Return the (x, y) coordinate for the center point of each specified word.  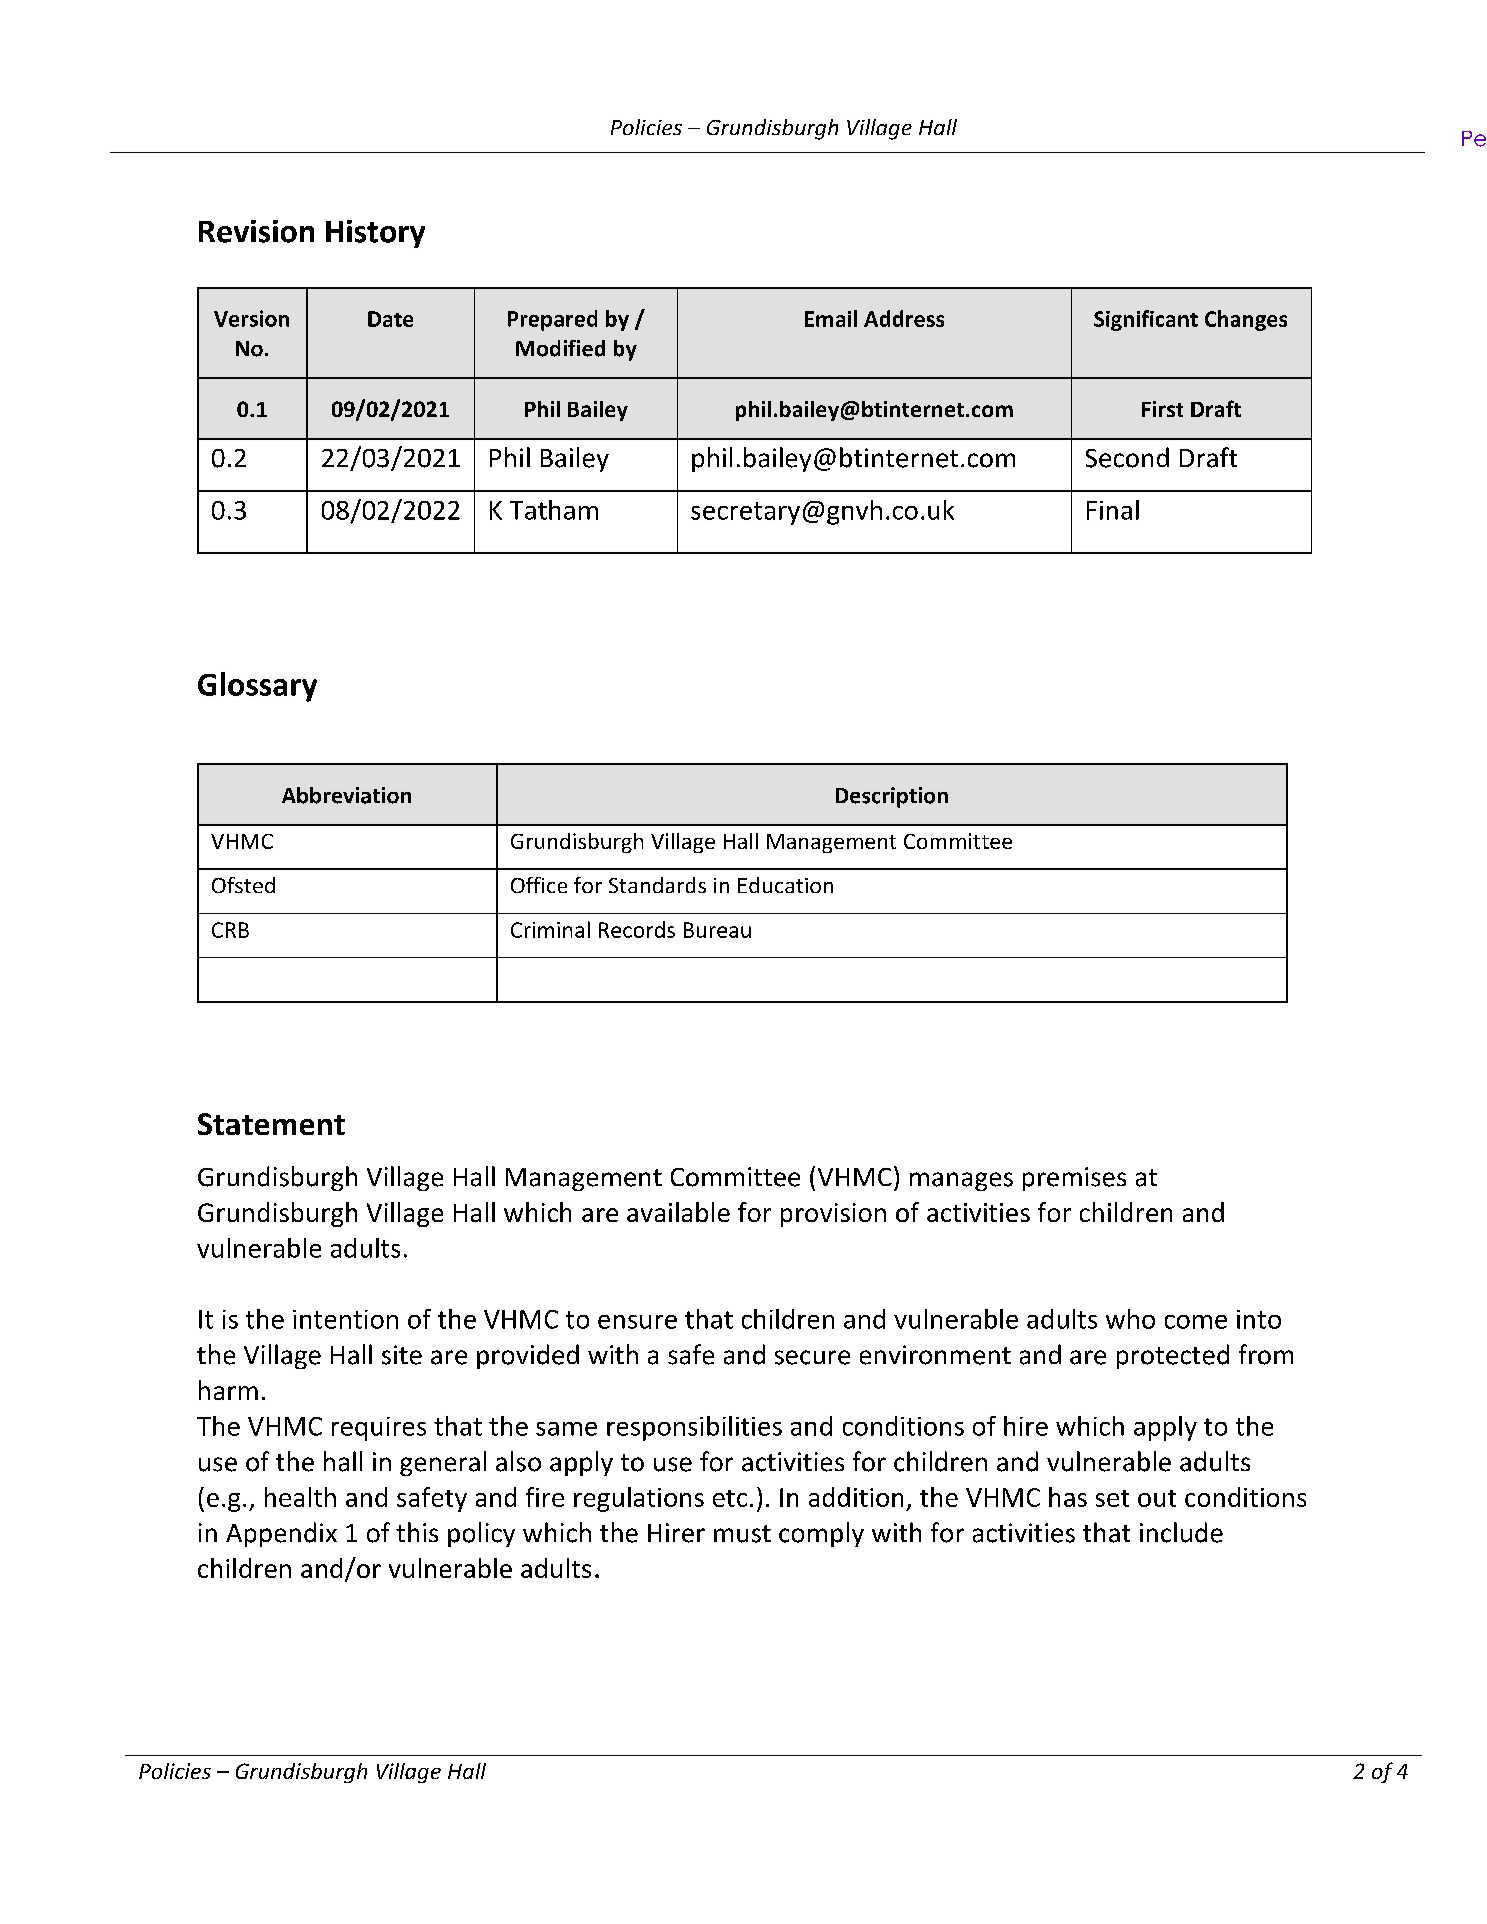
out (1157, 1498)
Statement (271, 1124)
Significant (1146, 320)
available (678, 1212)
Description (892, 797)
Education (785, 885)
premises (1074, 1179)
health (300, 1497)
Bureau (717, 930)
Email (831, 318)
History (375, 234)
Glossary (257, 687)
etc (730, 1498)
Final (1113, 510)
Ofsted (243, 885)
